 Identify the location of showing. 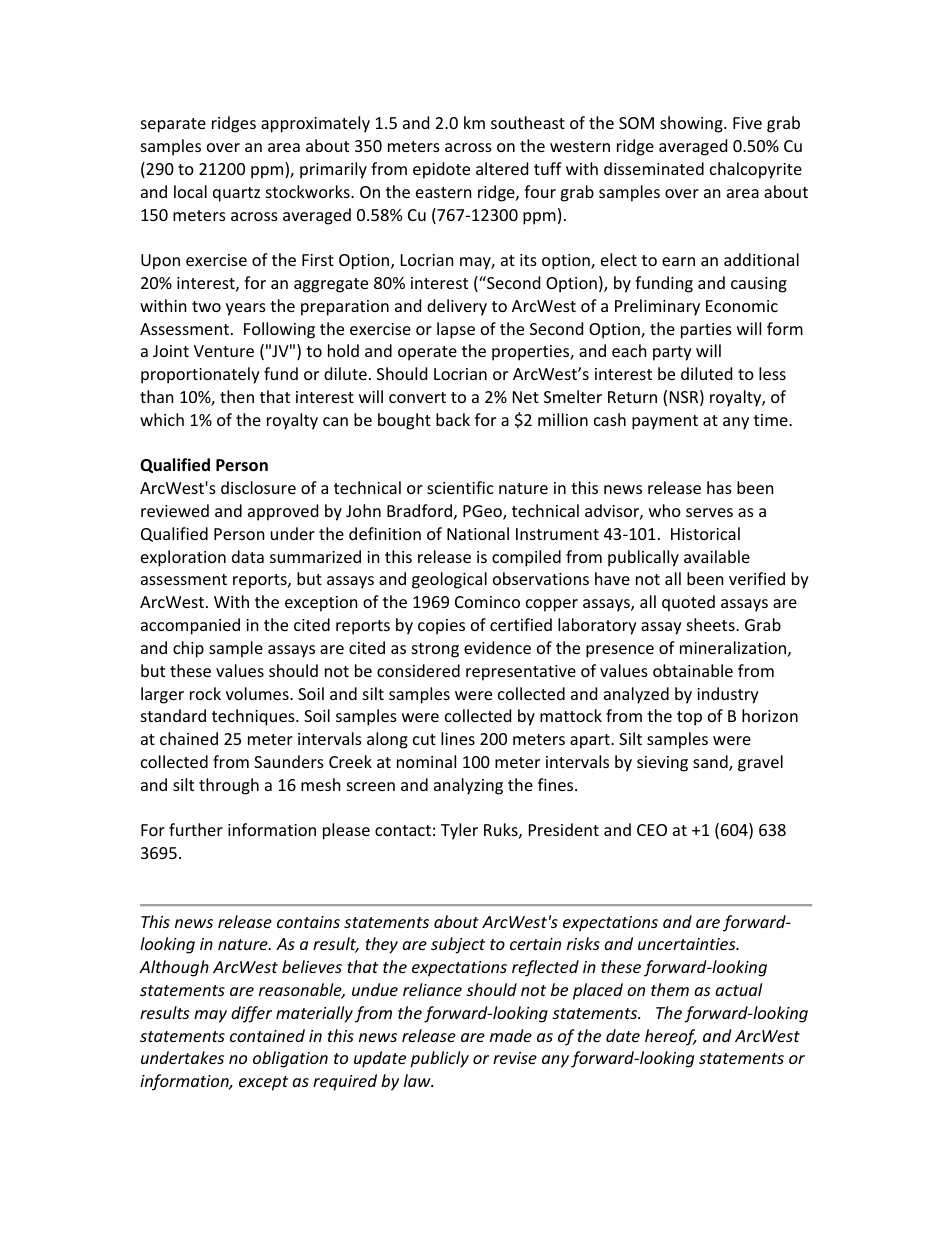
(692, 124).
